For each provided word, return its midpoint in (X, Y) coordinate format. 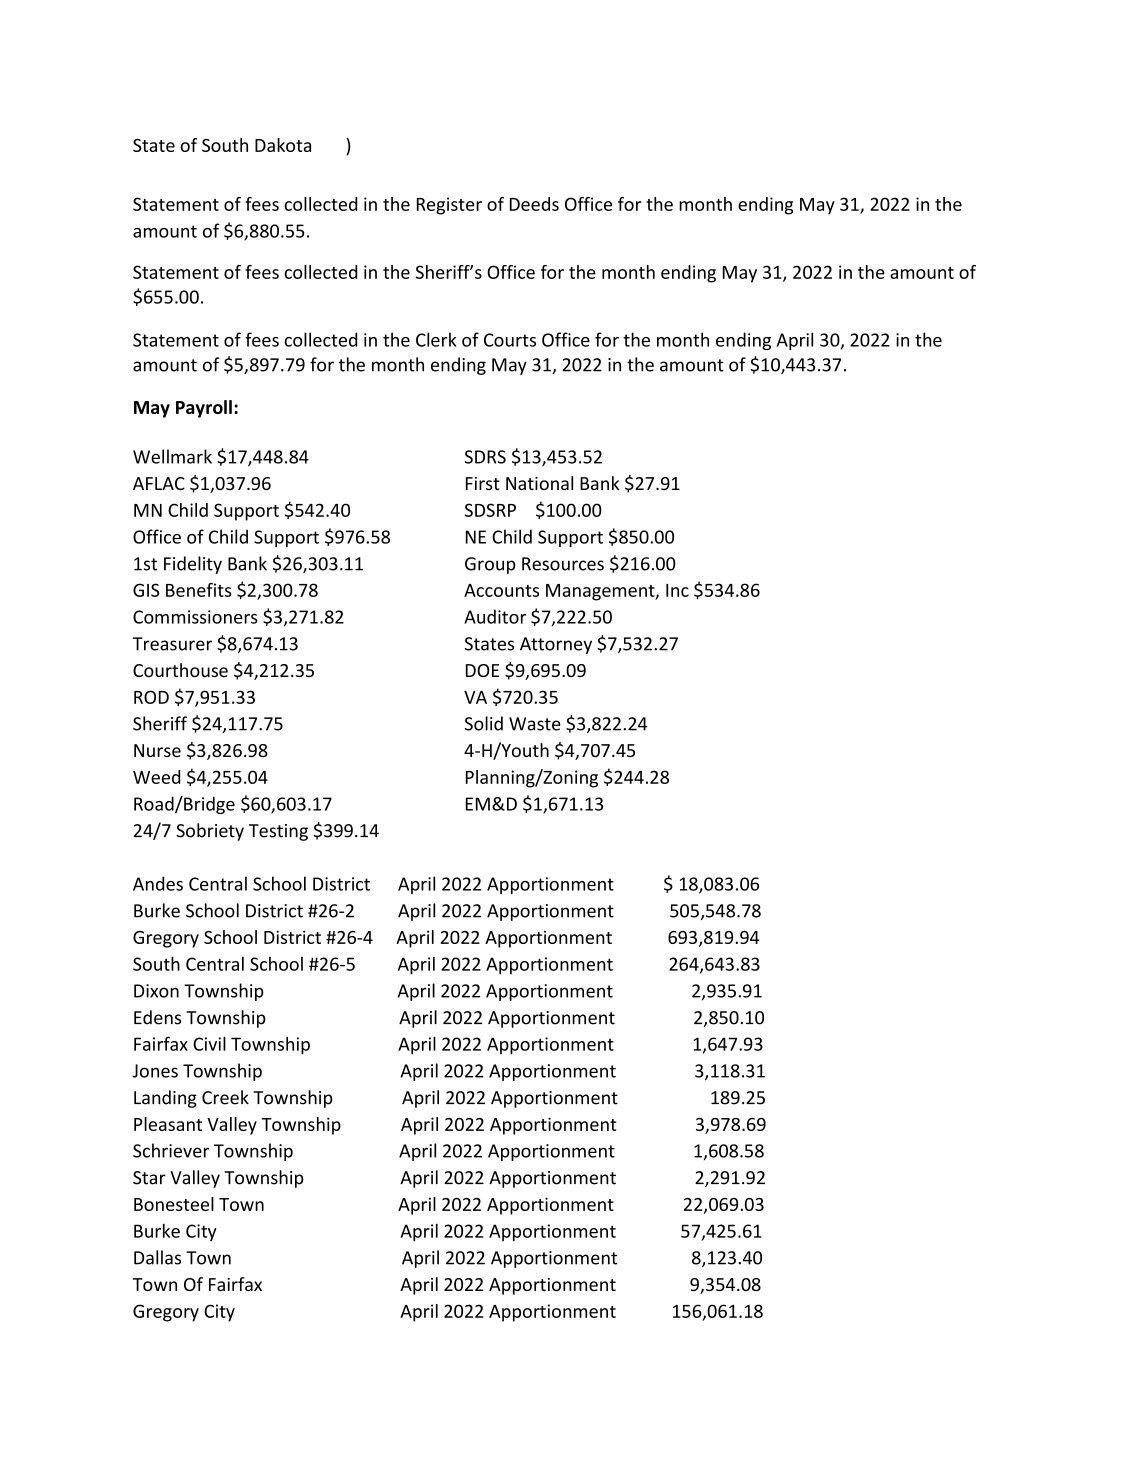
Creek (225, 1097)
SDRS (485, 457)
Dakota (283, 145)
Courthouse (180, 670)
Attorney (556, 645)
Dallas (157, 1257)
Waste (535, 724)
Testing (278, 832)
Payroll (204, 409)
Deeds (534, 204)
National (539, 483)
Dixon (156, 991)
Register (449, 206)
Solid (484, 723)
